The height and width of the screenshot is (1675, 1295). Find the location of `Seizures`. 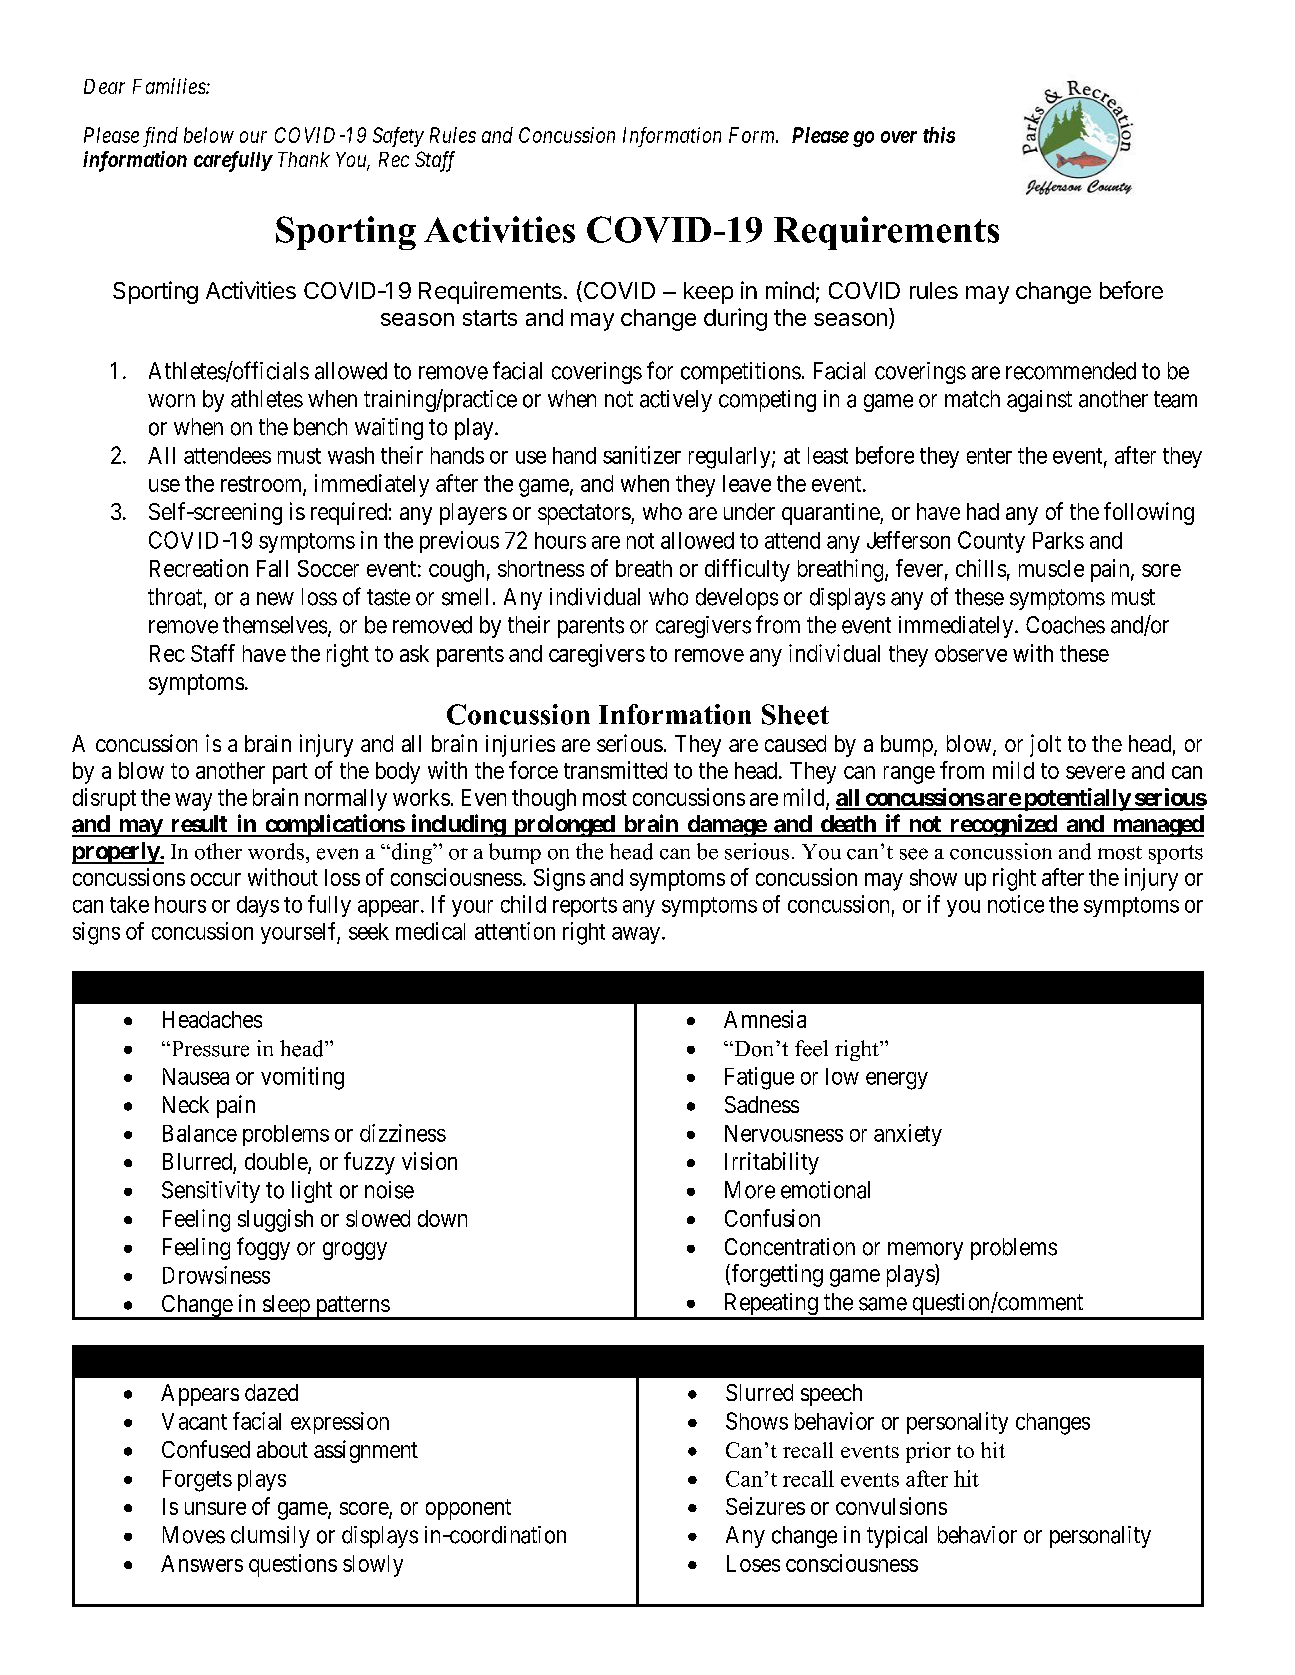

Seizures is located at coordinates (765, 1506).
